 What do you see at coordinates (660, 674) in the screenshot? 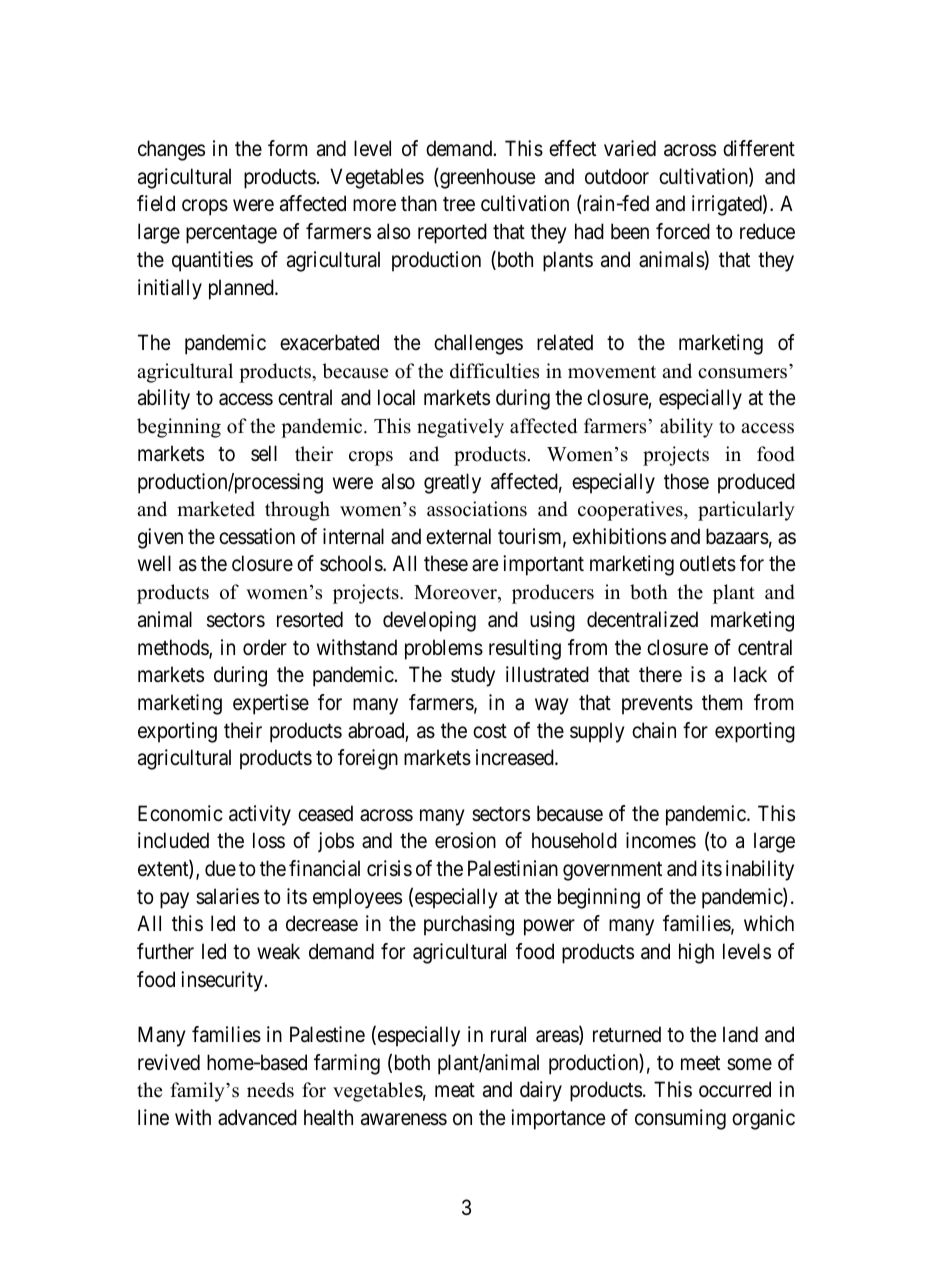
I see `there` at bounding box center [660, 674].
